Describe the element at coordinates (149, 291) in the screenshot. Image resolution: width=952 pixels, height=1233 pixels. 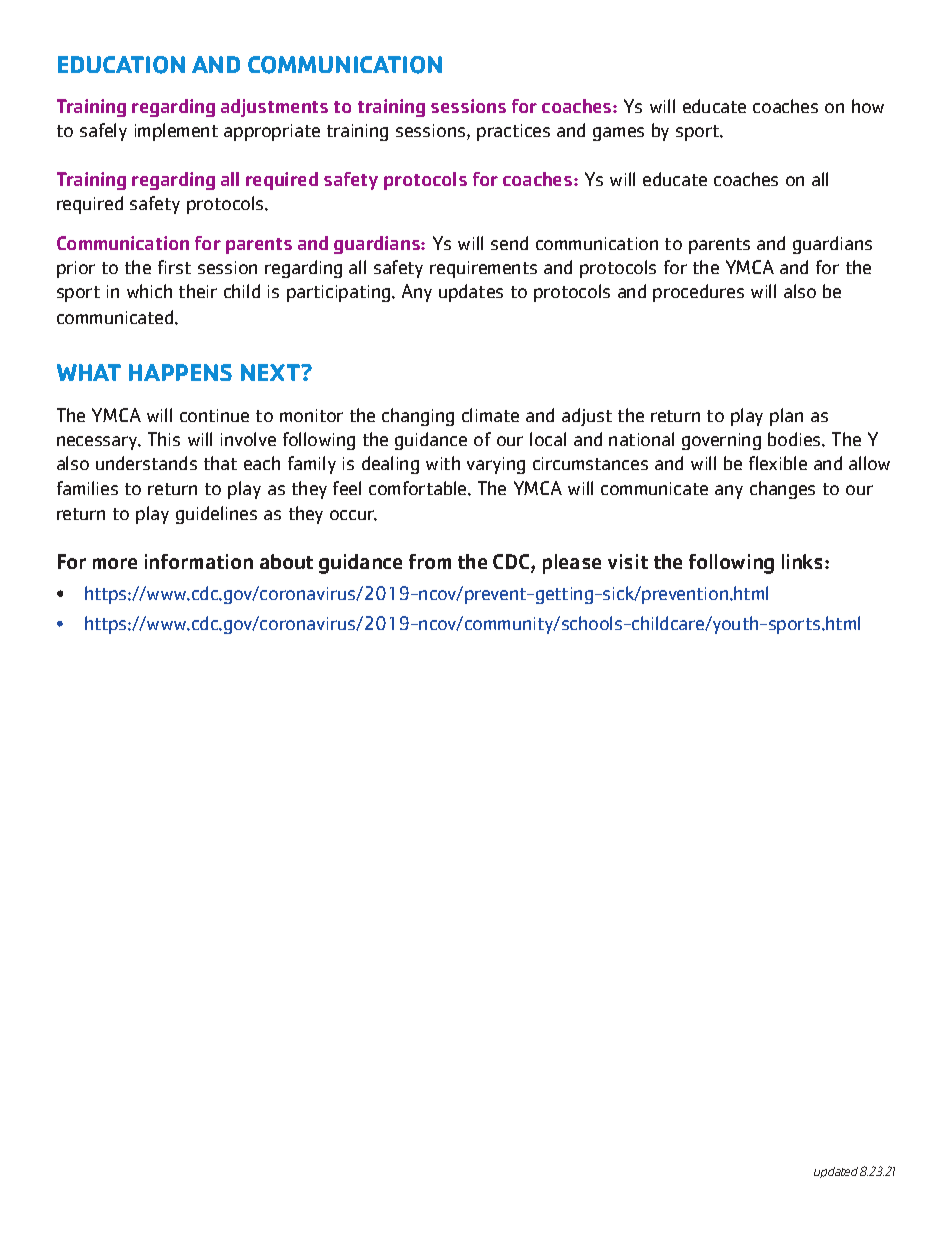
I see `which` at that location.
